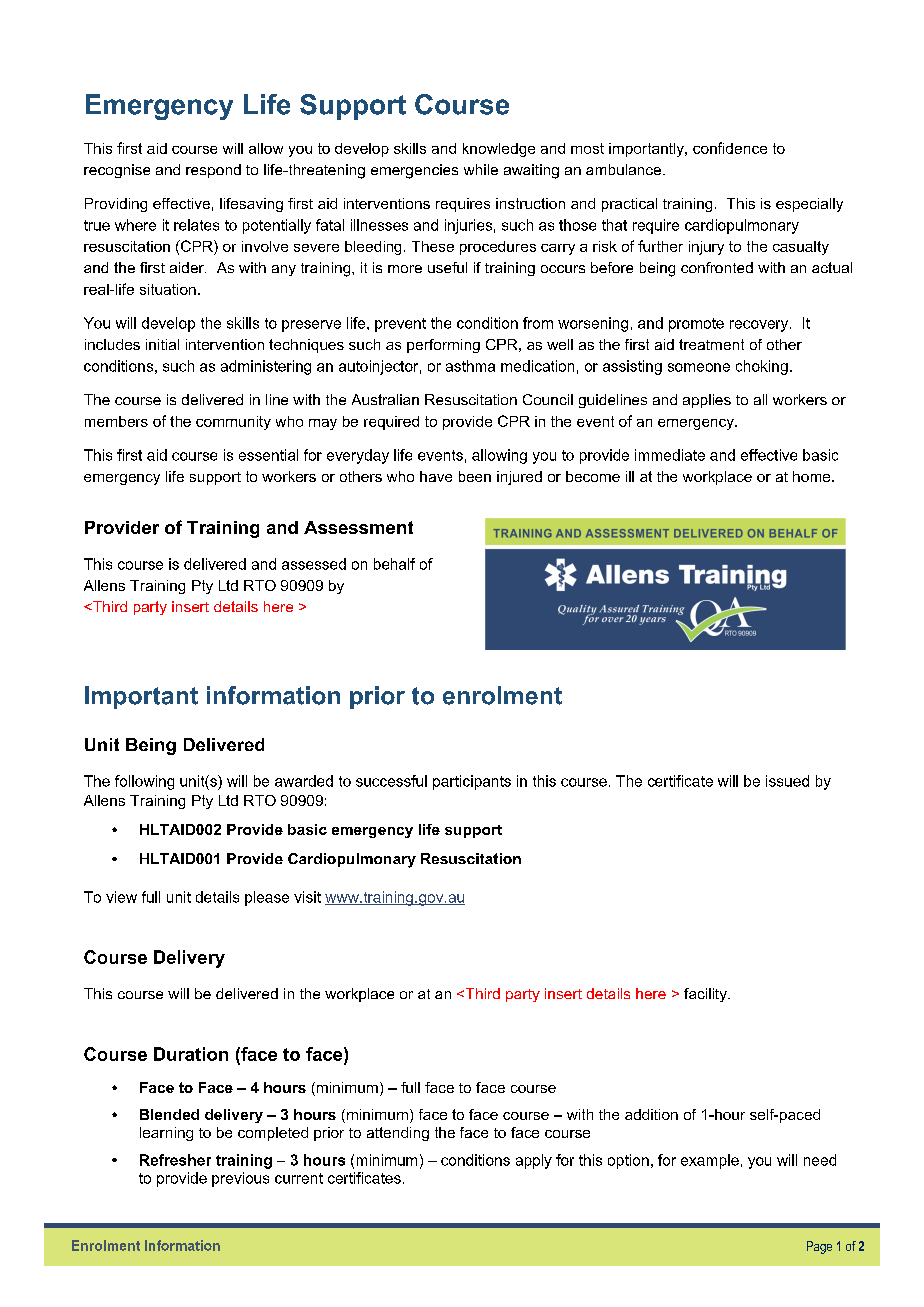 The image size is (924, 1307). Describe the element at coordinates (787, 781) in the screenshot. I see `issued` at that location.
